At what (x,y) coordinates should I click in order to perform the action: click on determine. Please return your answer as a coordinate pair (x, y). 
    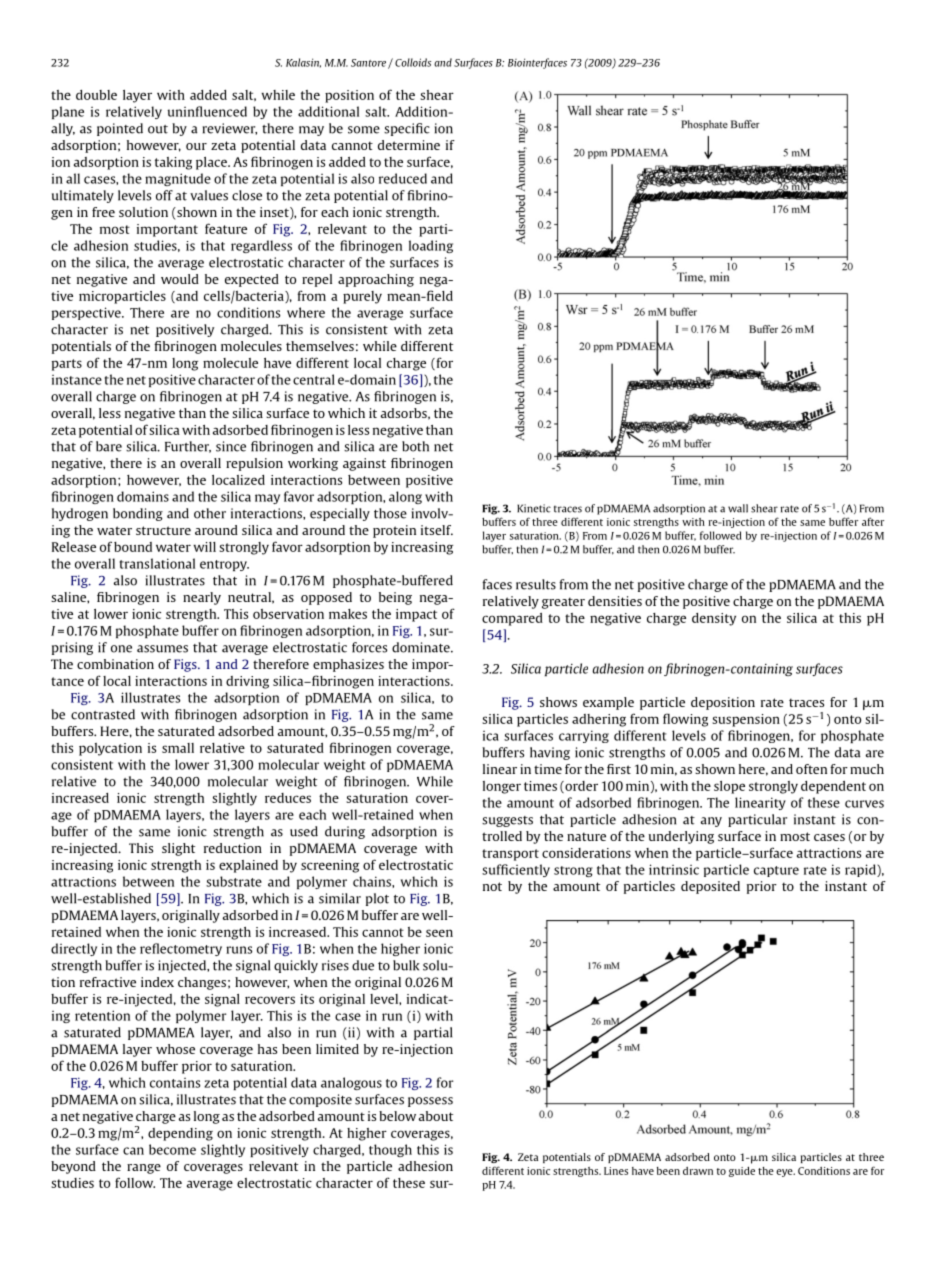
    Looking at the image, I should click on (409, 145).
